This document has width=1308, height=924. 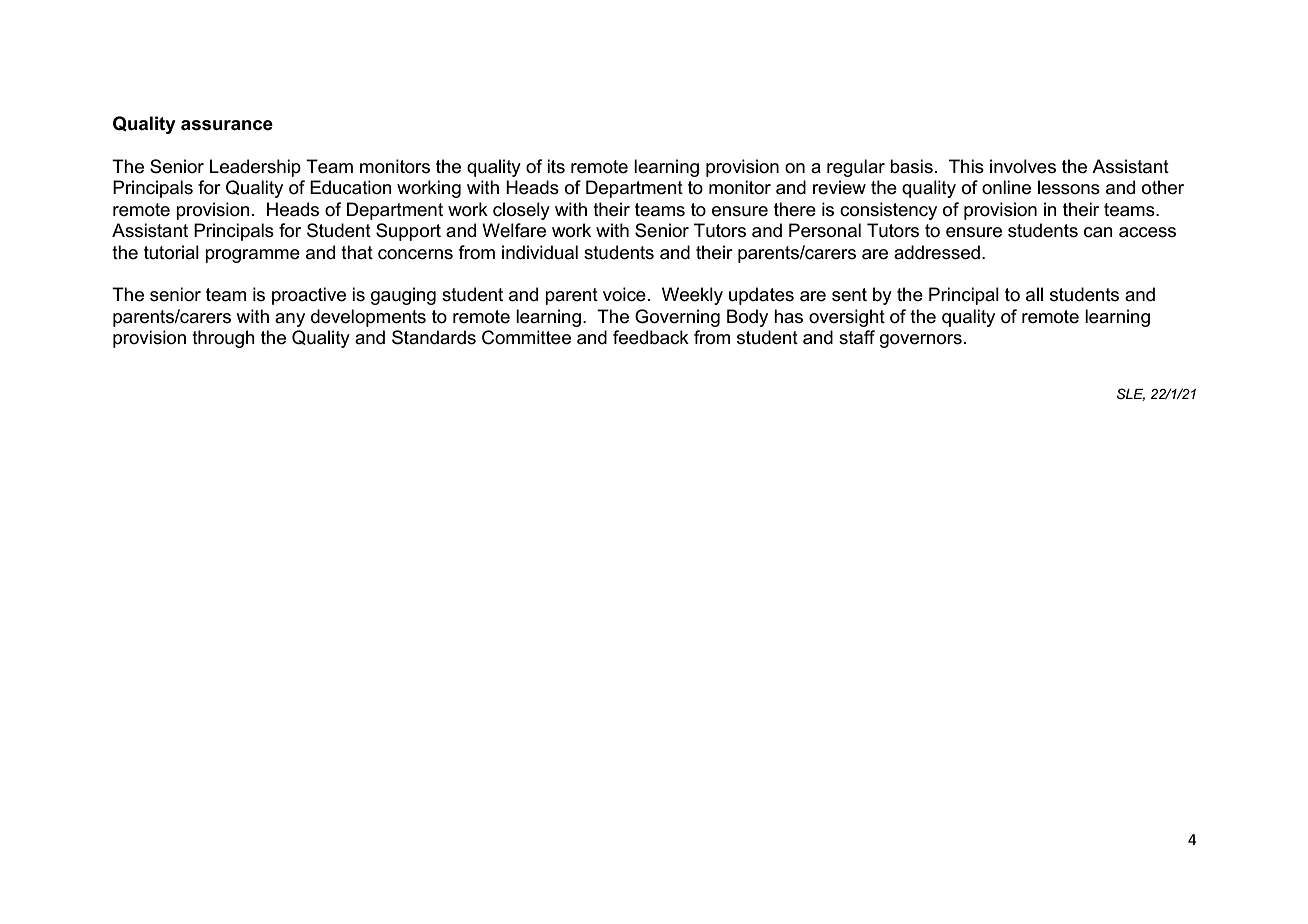 I want to click on individual, so click(x=540, y=252).
